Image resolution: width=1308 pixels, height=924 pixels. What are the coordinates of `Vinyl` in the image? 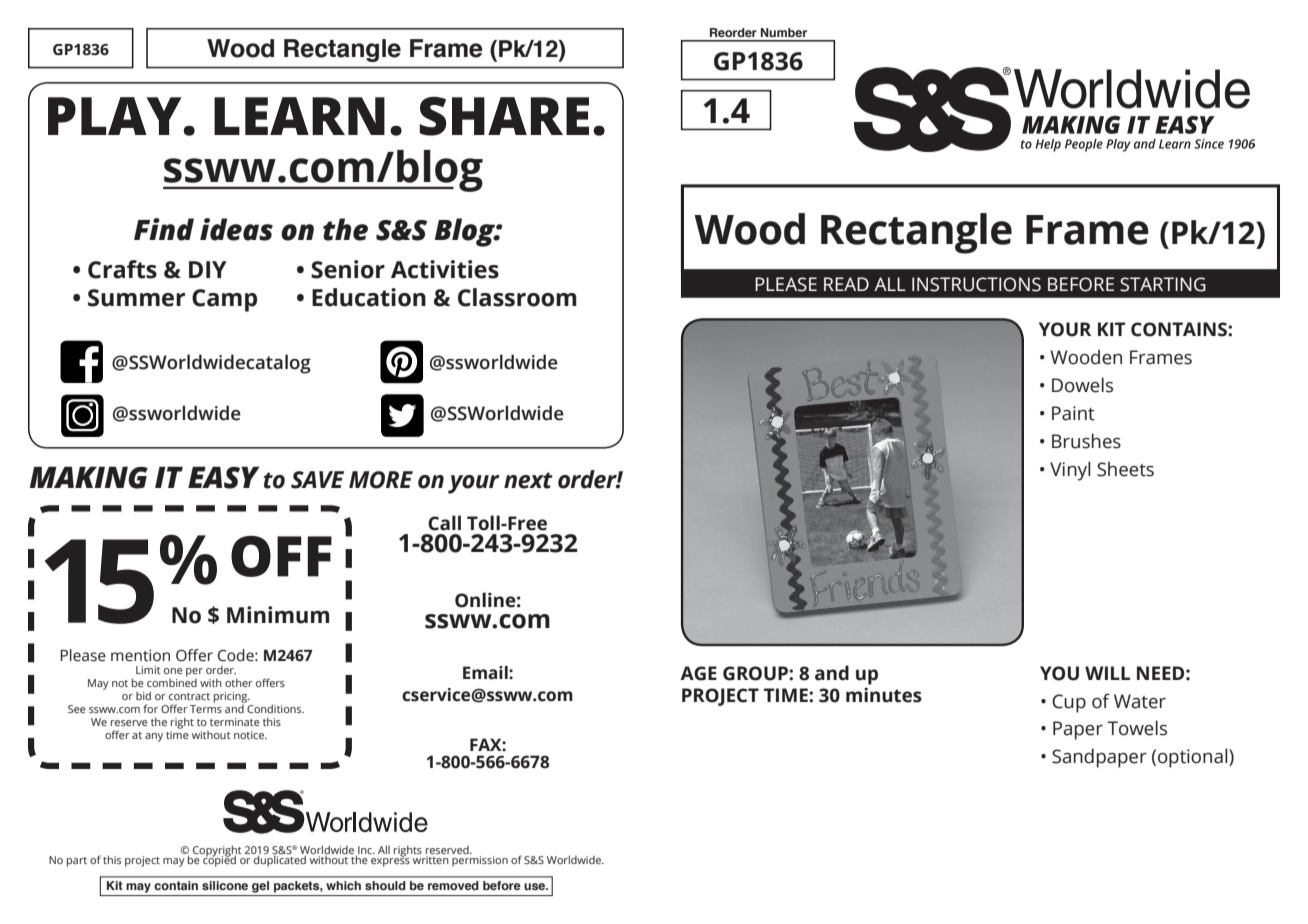 It's located at (1070, 471).
